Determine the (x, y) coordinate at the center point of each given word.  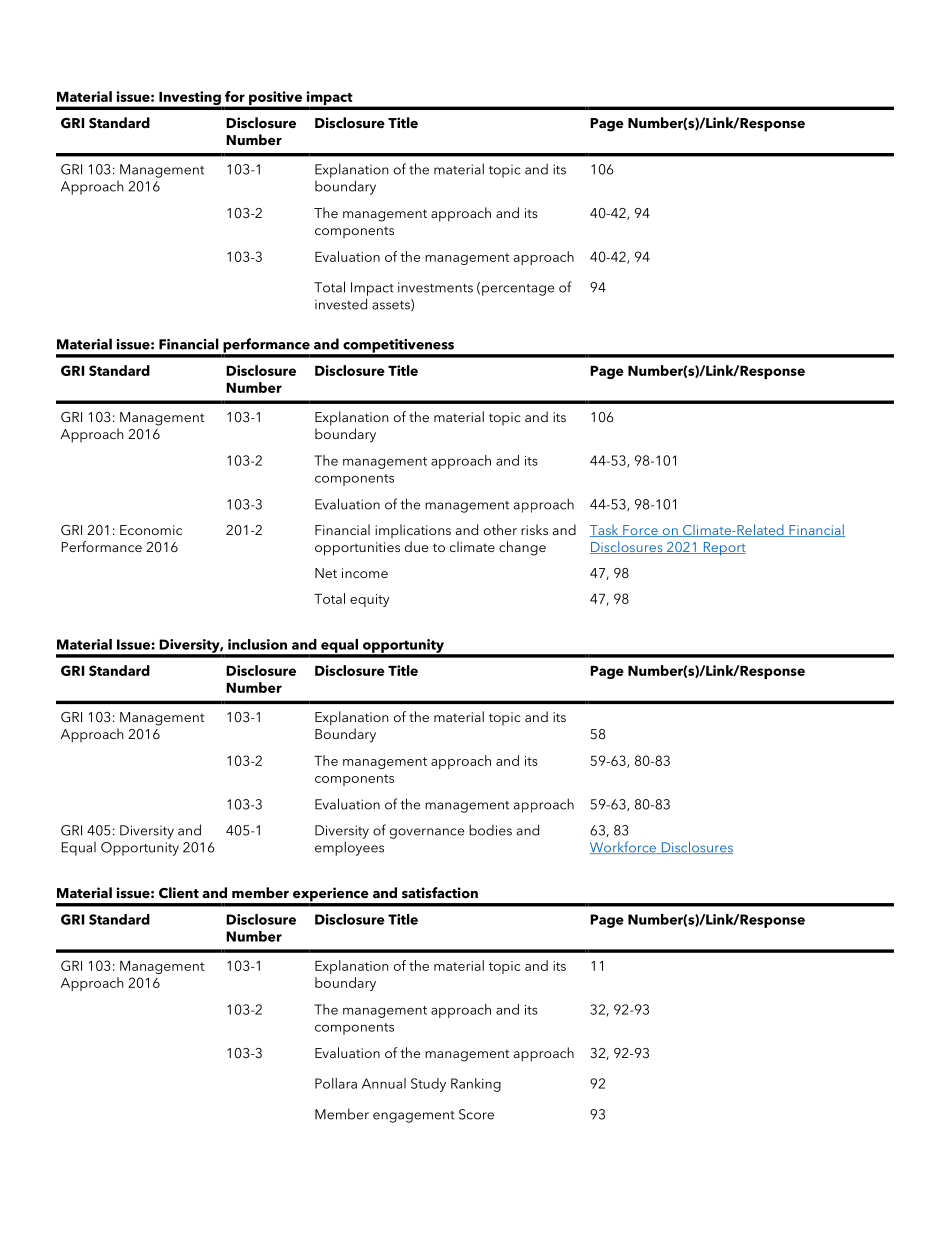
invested (341, 304)
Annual (384, 1083)
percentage (518, 290)
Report (723, 549)
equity (369, 600)
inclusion (257, 644)
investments (435, 287)
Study (428, 1085)
